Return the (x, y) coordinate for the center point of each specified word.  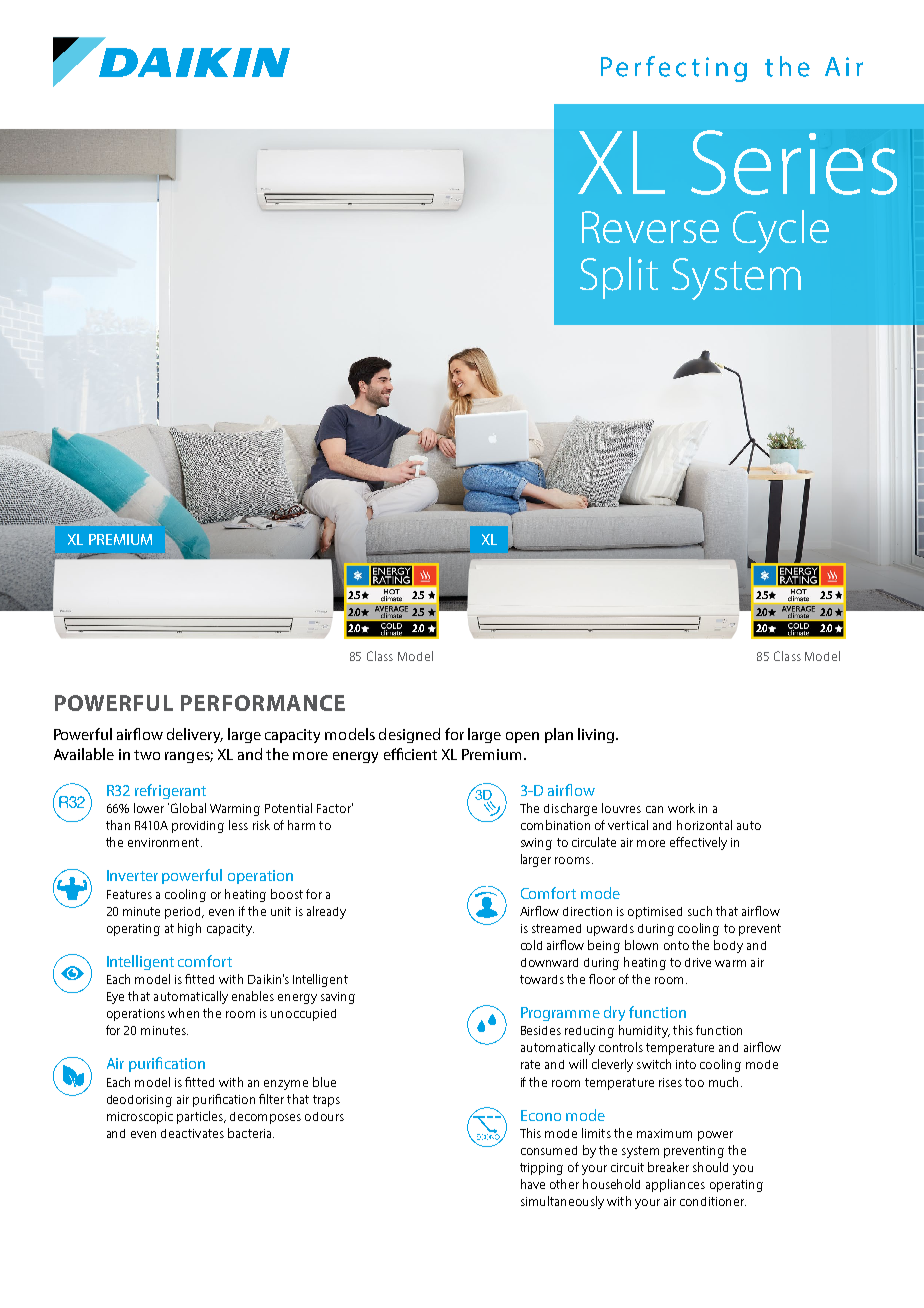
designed (409, 735)
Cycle (781, 231)
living (596, 735)
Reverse (650, 227)
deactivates (192, 1133)
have (533, 1184)
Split (619, 278)
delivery (195, 735)
